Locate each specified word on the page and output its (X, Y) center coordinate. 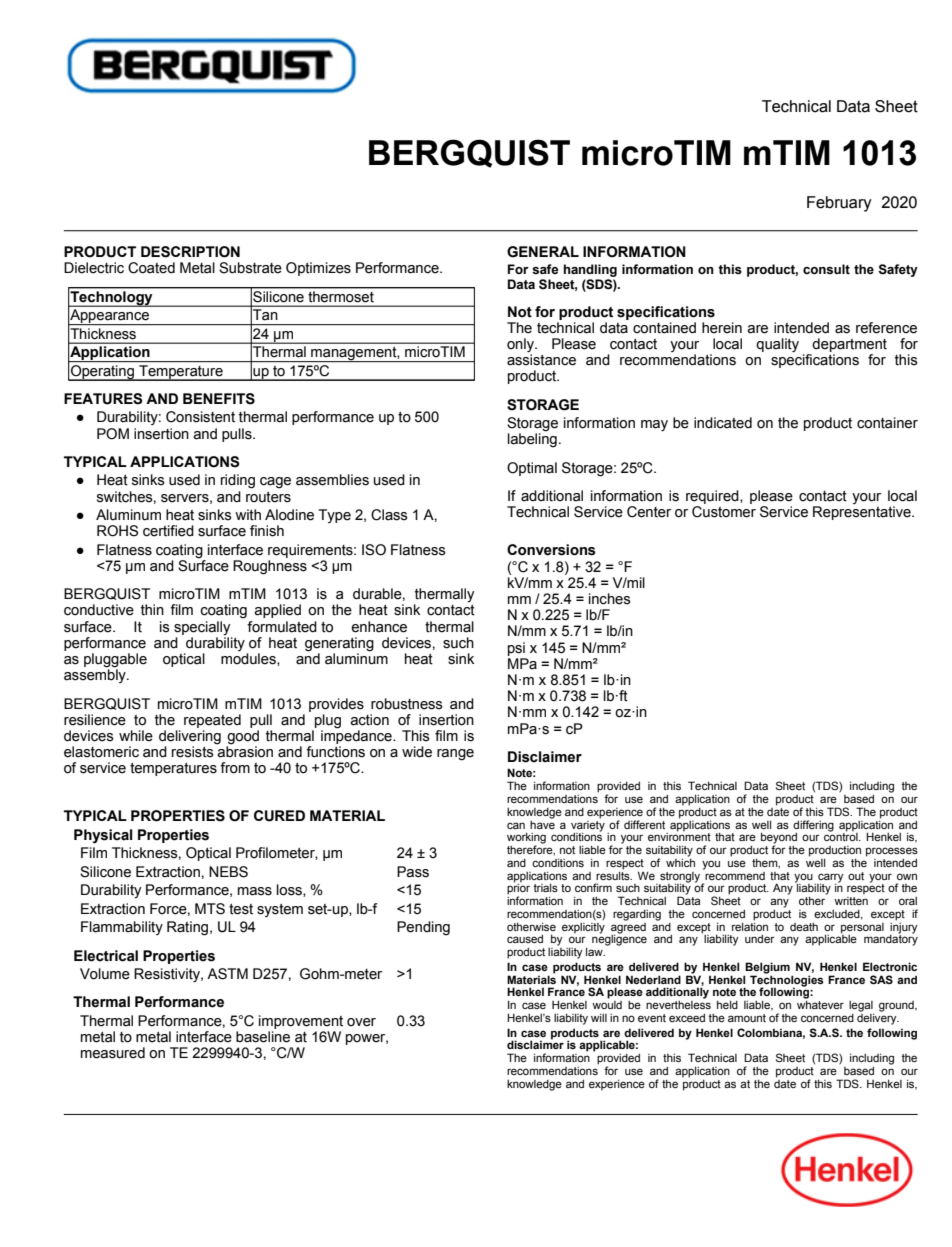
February (839, 204)
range (455, 755)
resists (193, 752)
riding (238, 481)
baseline (263, 1037)
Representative (863, 513)
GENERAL (543, 252)
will (599, 1017)
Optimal (532, 469)
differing (813, 826)
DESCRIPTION (190, 252)
